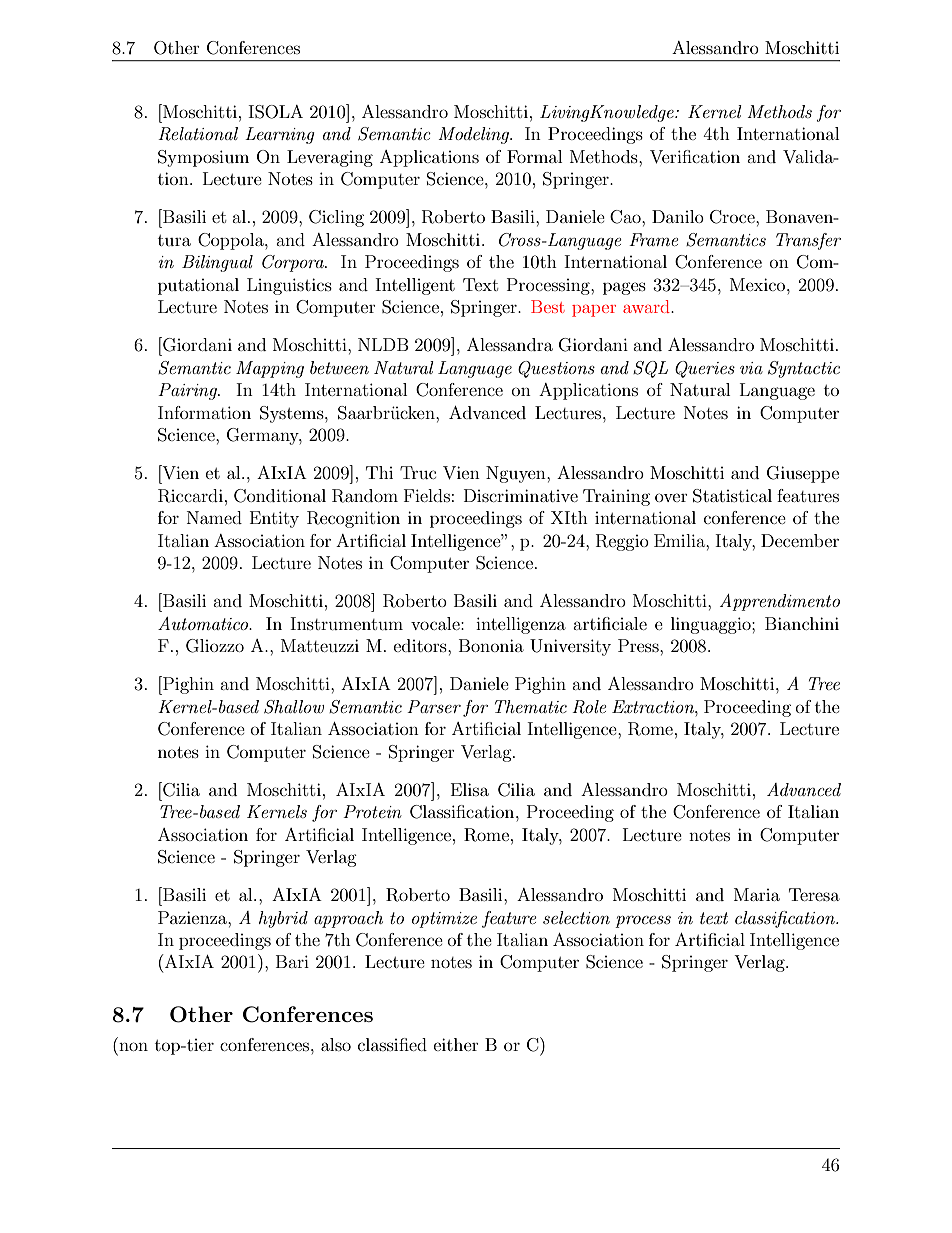  I want to click on Entity, so click(274, 519).
